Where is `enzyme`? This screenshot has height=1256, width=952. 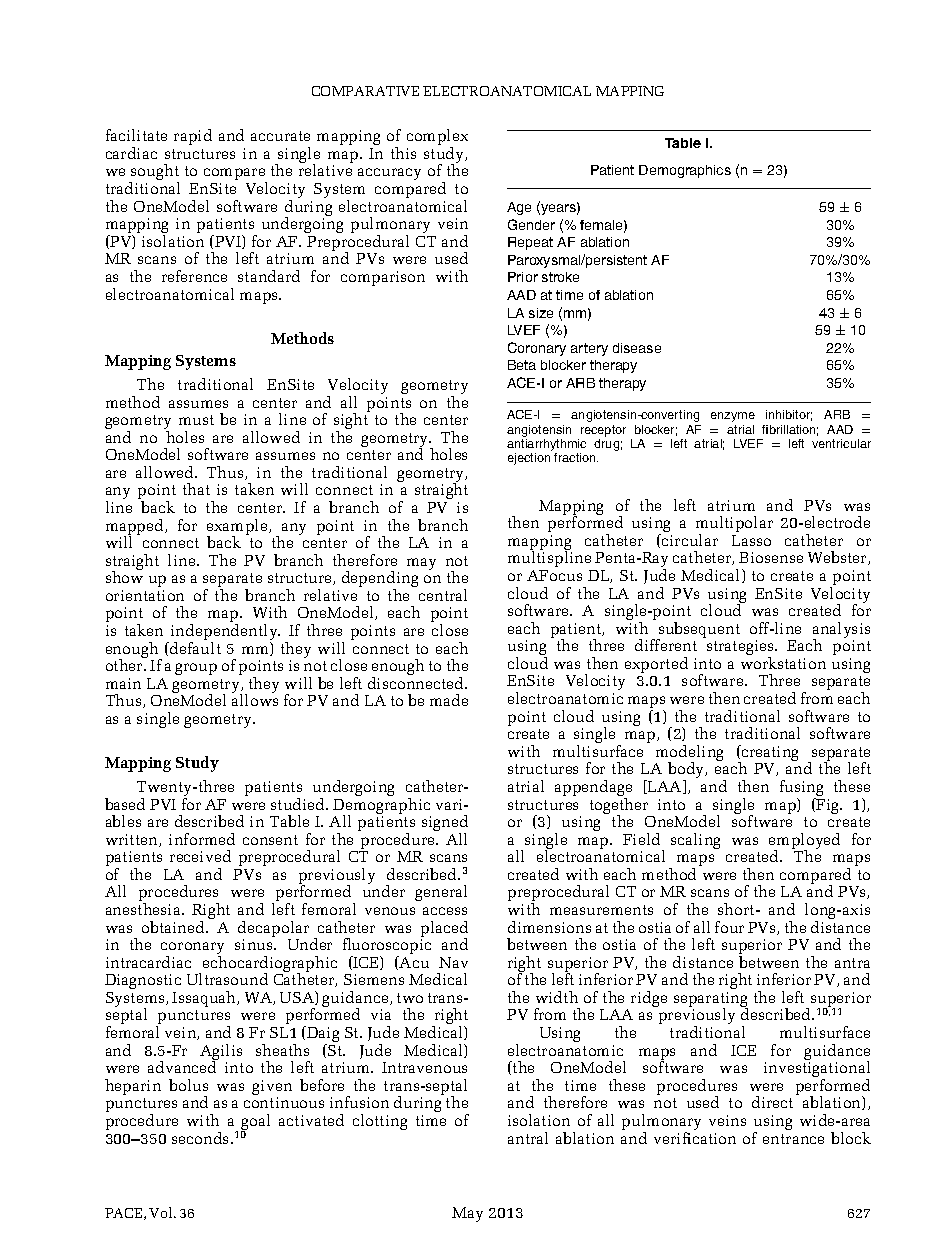 enzyme is located at coordinates (733, 417).
